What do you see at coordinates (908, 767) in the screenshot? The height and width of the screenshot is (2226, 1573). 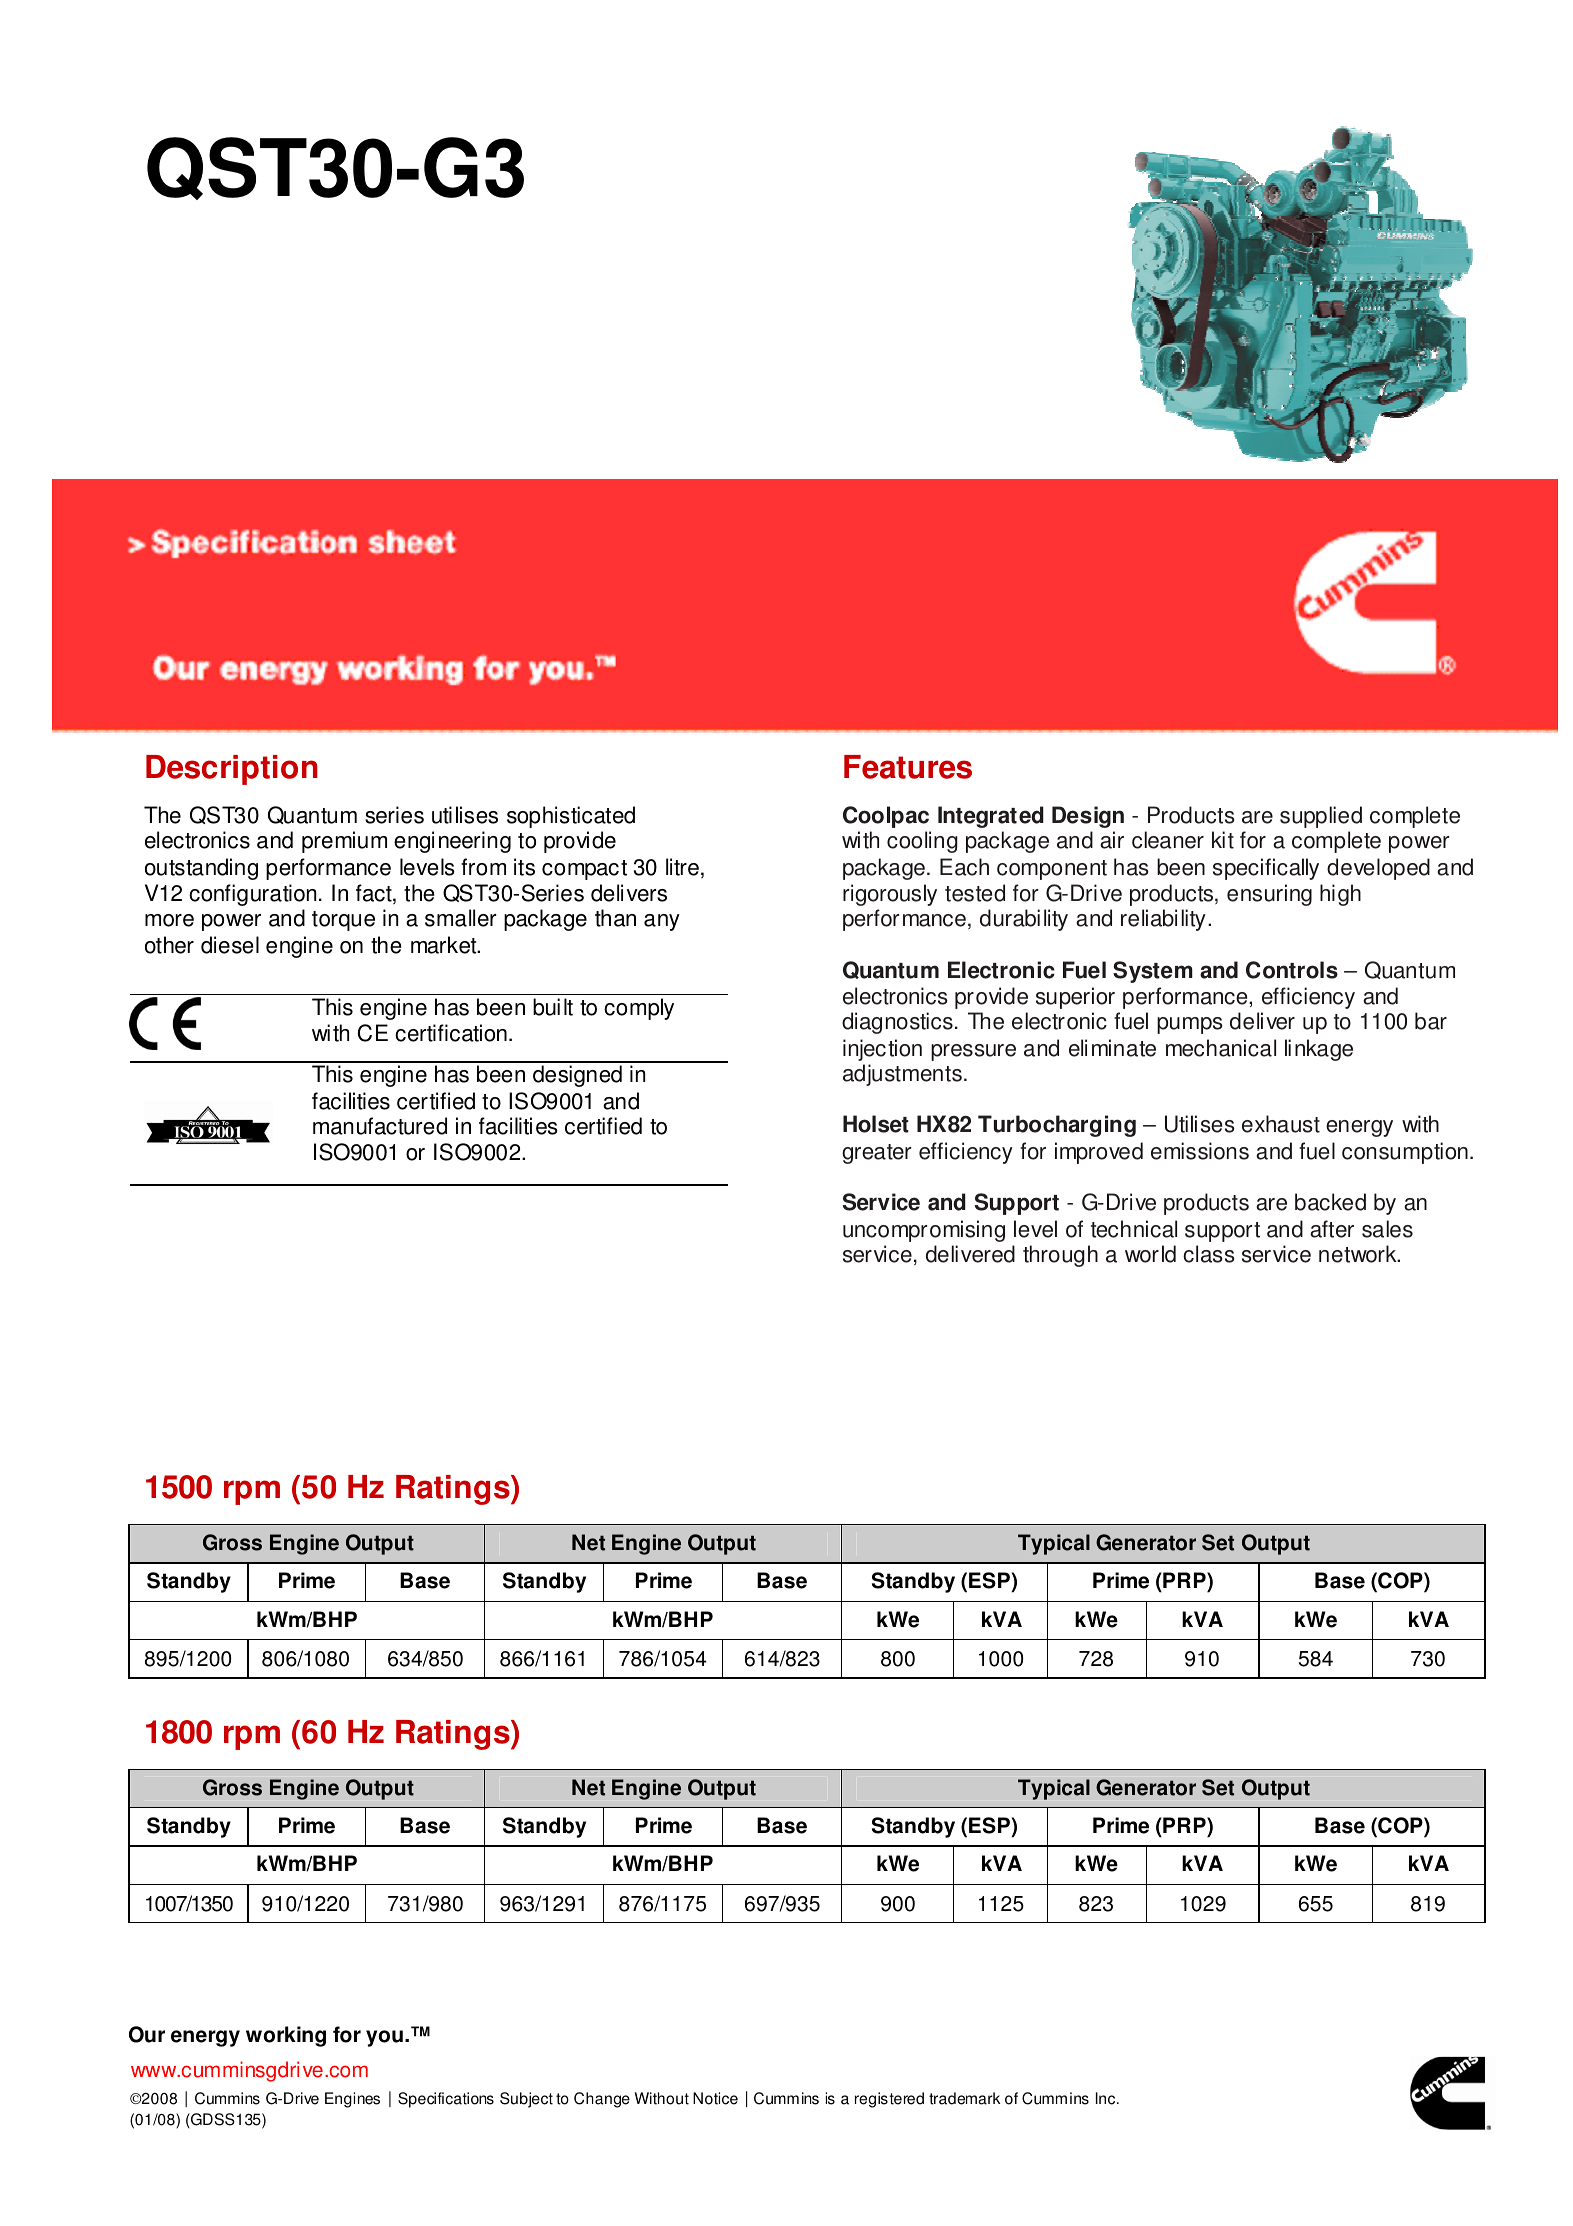 I see `Features` at bounding box center [908, 767].
